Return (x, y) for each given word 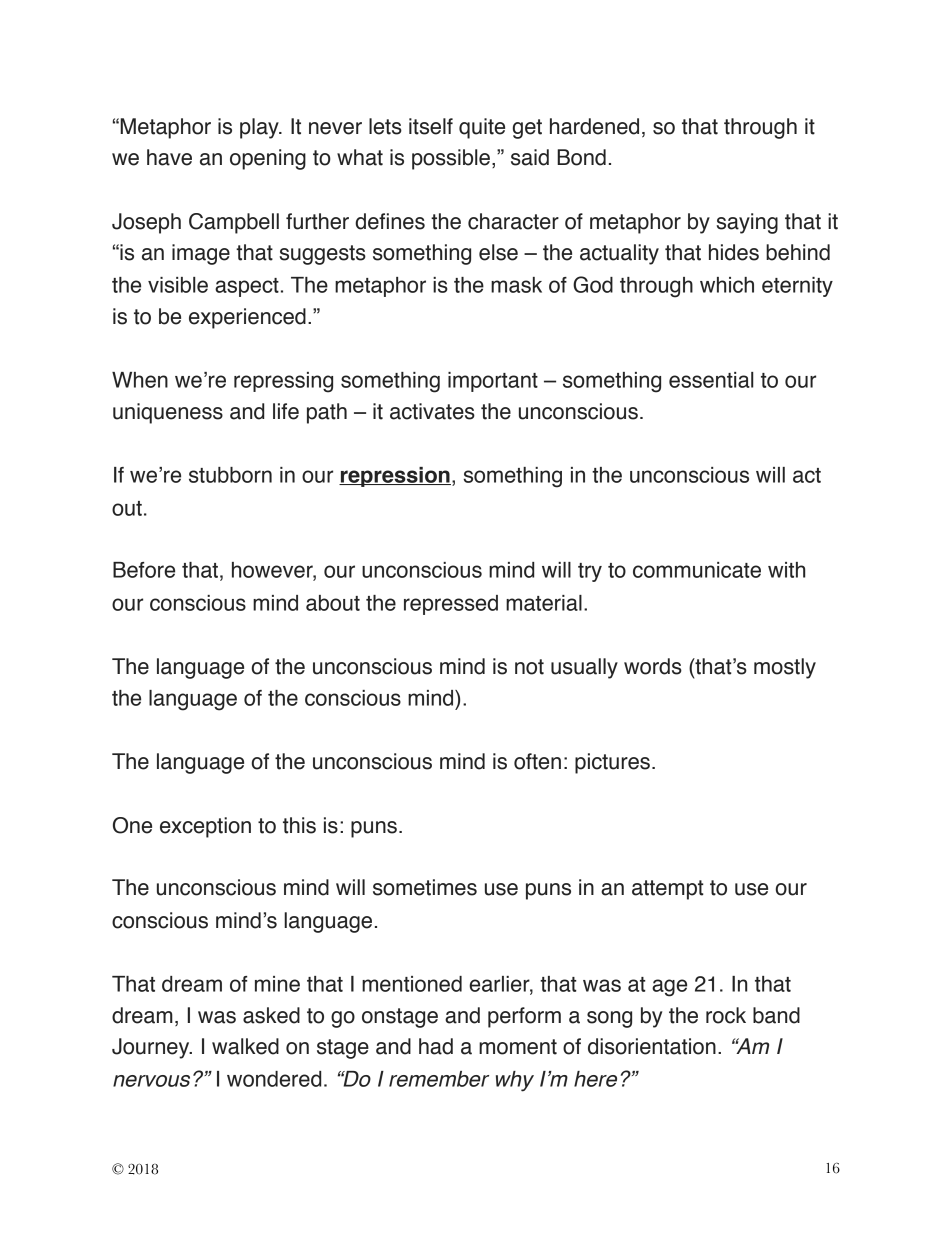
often (537, 761)
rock (726, 1015)
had (436, 1046)
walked (245, 1046)
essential (711, 380)
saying (747, 223)
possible (451, 159)
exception (205, 827)
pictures (612, 763)
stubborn (230, 475)
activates (432, 411)
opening (268, 159)
